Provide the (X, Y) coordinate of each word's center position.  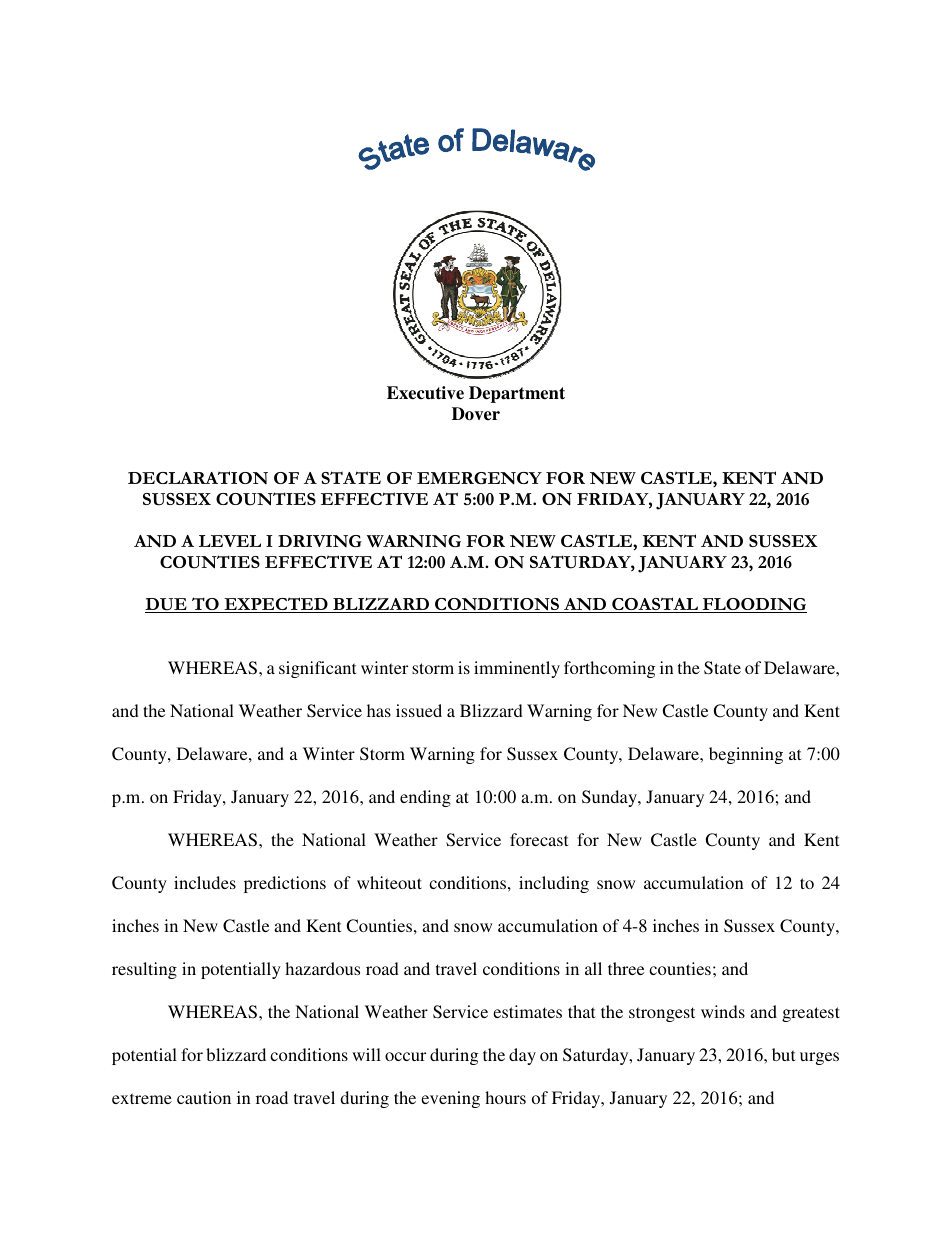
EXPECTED (276, 605)
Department (517, 394)
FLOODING (754, 605)
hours (505, 1097)
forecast (539, 839)
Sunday (610, 798)
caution (204, 1097)
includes (205, 882)
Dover (476, 414)
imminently (517, 669)
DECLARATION (198, 477)
